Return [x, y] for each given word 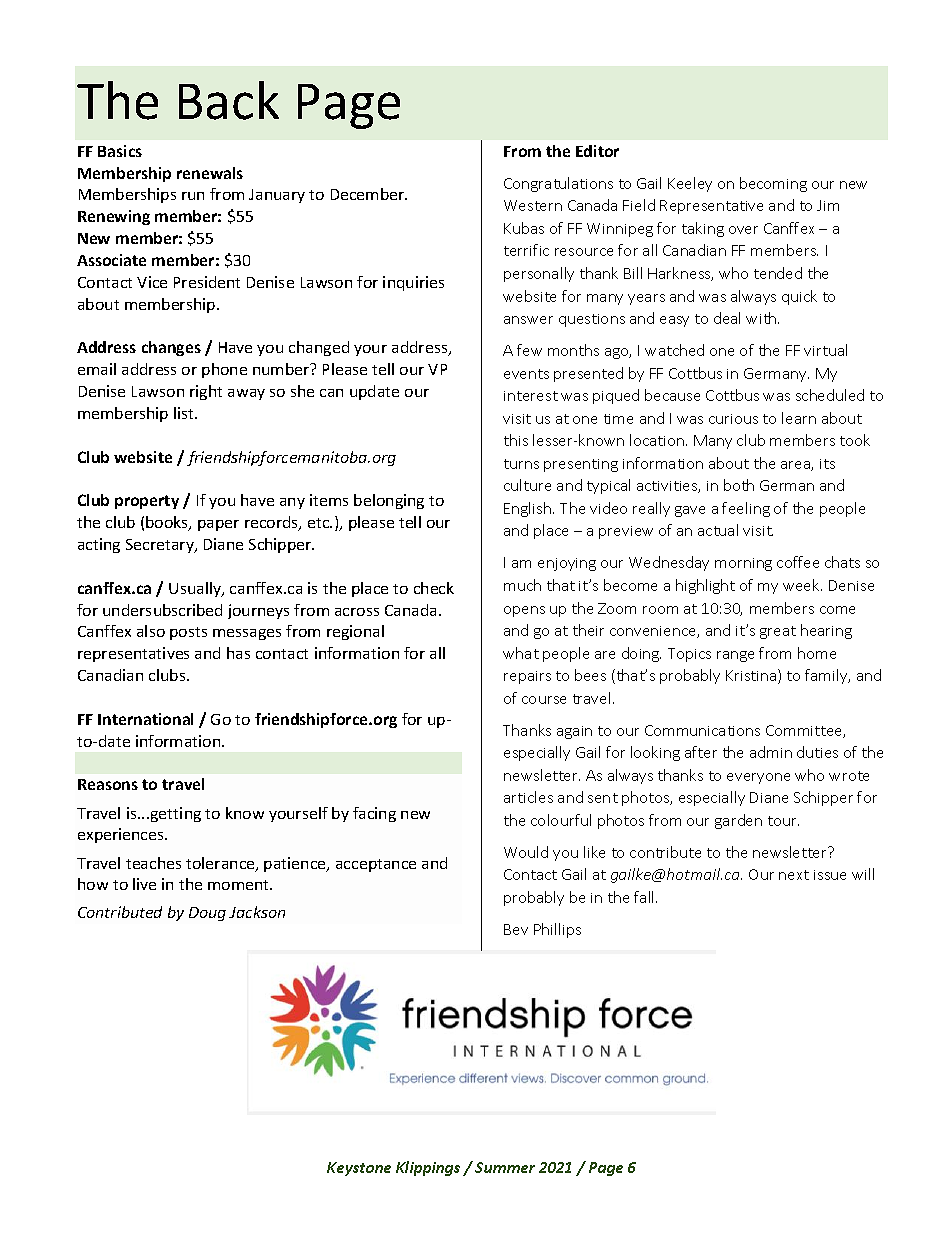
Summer [505, 1167]
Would [526, 852]
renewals [210, 173]
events [526, 374]
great [778, 632]
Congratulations [558, 184]
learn [799, 418]
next [794, 875]
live [144, 884]
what [521, 653]
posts [188, 633]
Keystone [359, 1169]
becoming [773, 184]
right [206, 392]
